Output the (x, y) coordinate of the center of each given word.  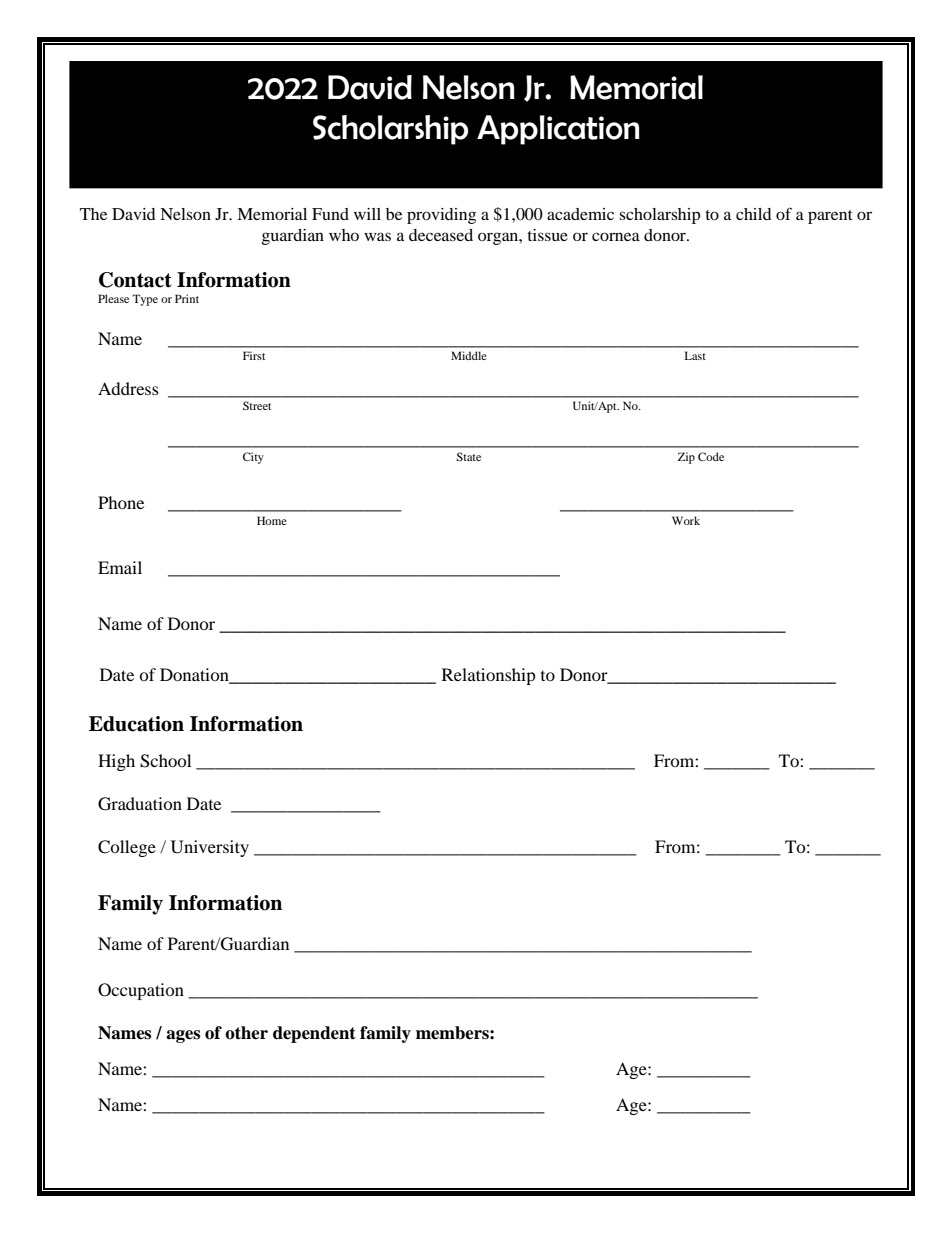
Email (120, 567)
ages (183, 1036)
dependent (314, 1034)
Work (686, 520)
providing (441, 216)
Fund (330, 214)
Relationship (489, 676)
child (754, 214)
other (246, 1033)
